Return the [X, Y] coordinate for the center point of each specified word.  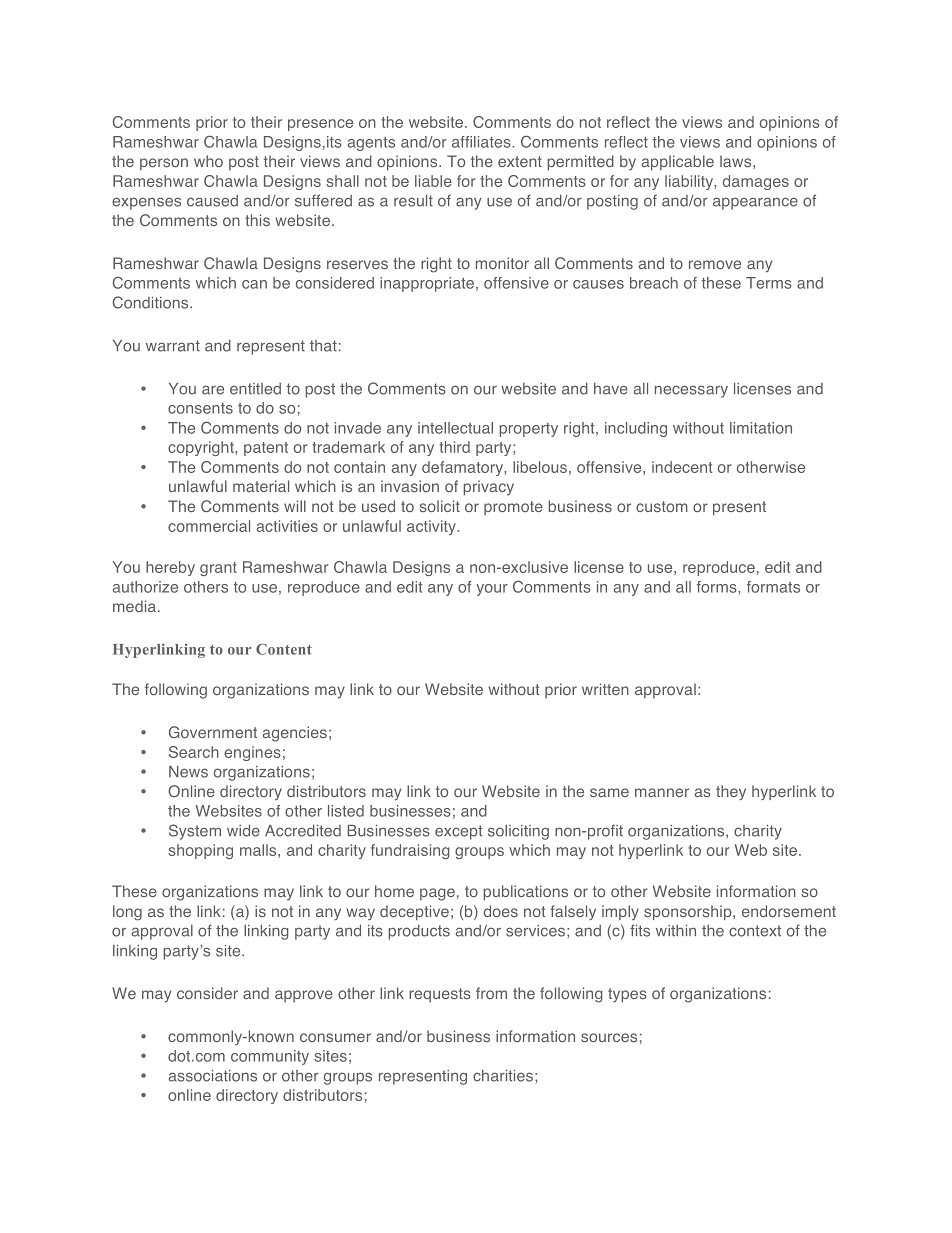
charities [503, 1076]
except [459, 832]
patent [266, 449]
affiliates [482, 142]
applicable [678, 163]
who [208, 161]
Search [194, 752]
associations [213, 1076]
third [454, 447]
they [731, 792]
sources [609, 1037]
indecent [682, 467]
